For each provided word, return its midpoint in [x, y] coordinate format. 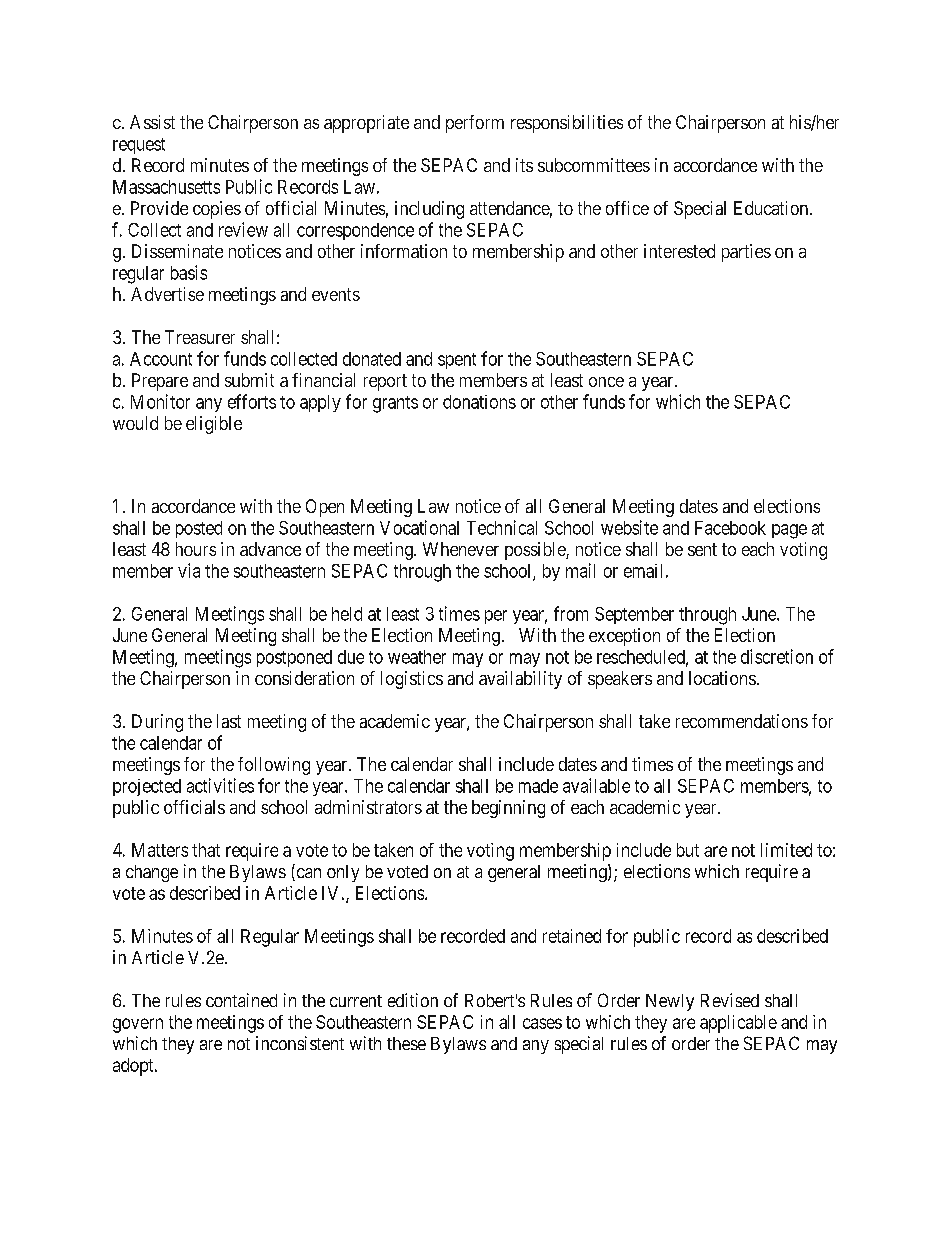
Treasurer [200, 337]
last [229, 721]
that [206, 850]
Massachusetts [166, 187]
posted [199, 529]
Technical [502, 527]
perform [475, 124]
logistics [412, 680]
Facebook [730, 528]
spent [457, 361]
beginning [508, 809]
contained [241, 1000]
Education [772, 208]
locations [722, 678]
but [688, 850]
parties [746, 253]
